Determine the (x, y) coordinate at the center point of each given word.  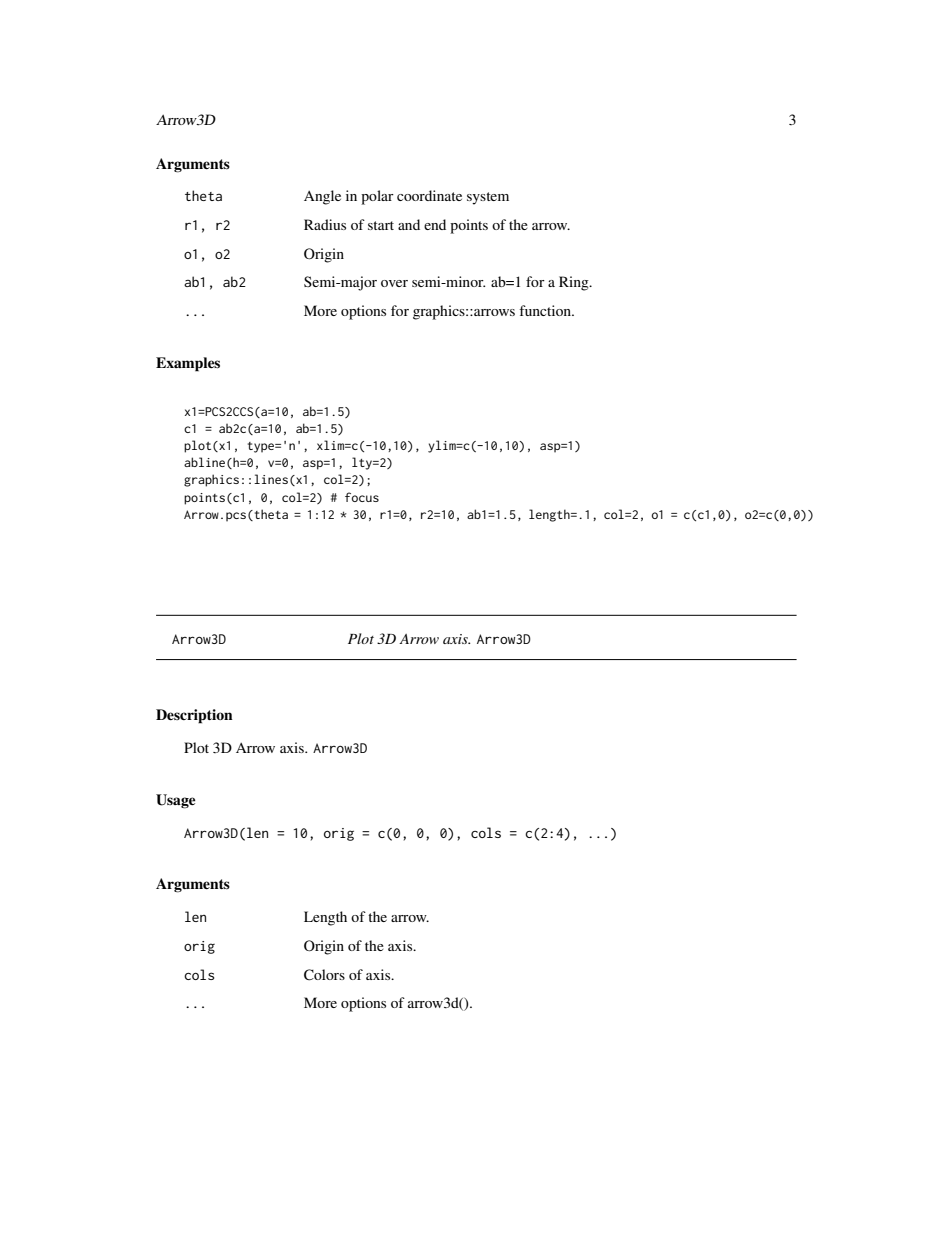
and (409, 224)
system (488, 198)
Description (194, 716)
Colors (324, 975)
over (394, 283)
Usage (176, 801)
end (435, 224)
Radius (325, 224)
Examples (188, 364)
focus (362, 497)
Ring (575, 283)
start (381, 225)
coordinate (429, 195)
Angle (322, 197)
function (546, 310)
